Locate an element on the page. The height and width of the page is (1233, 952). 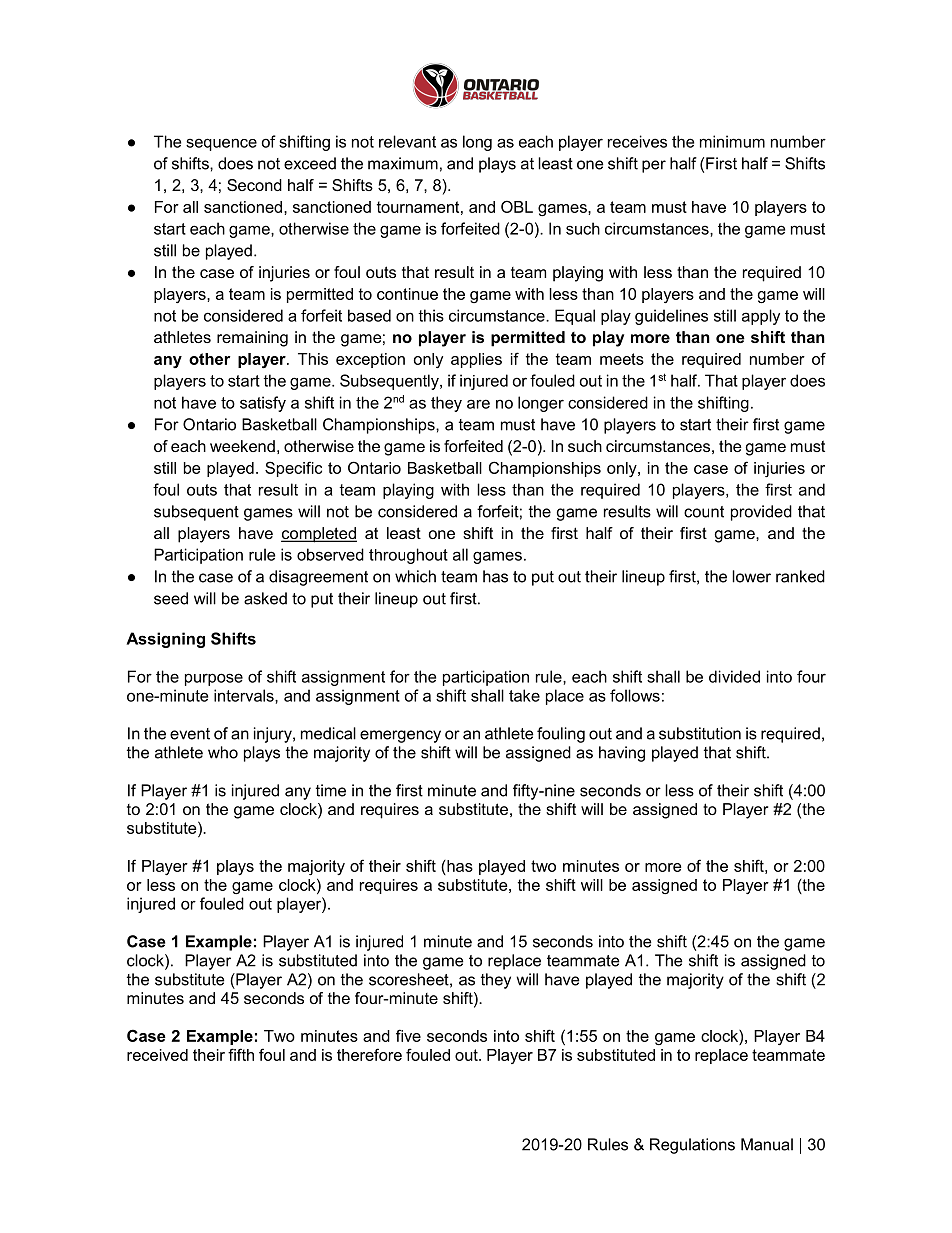
emergency is located at coordinates (400, 736).
